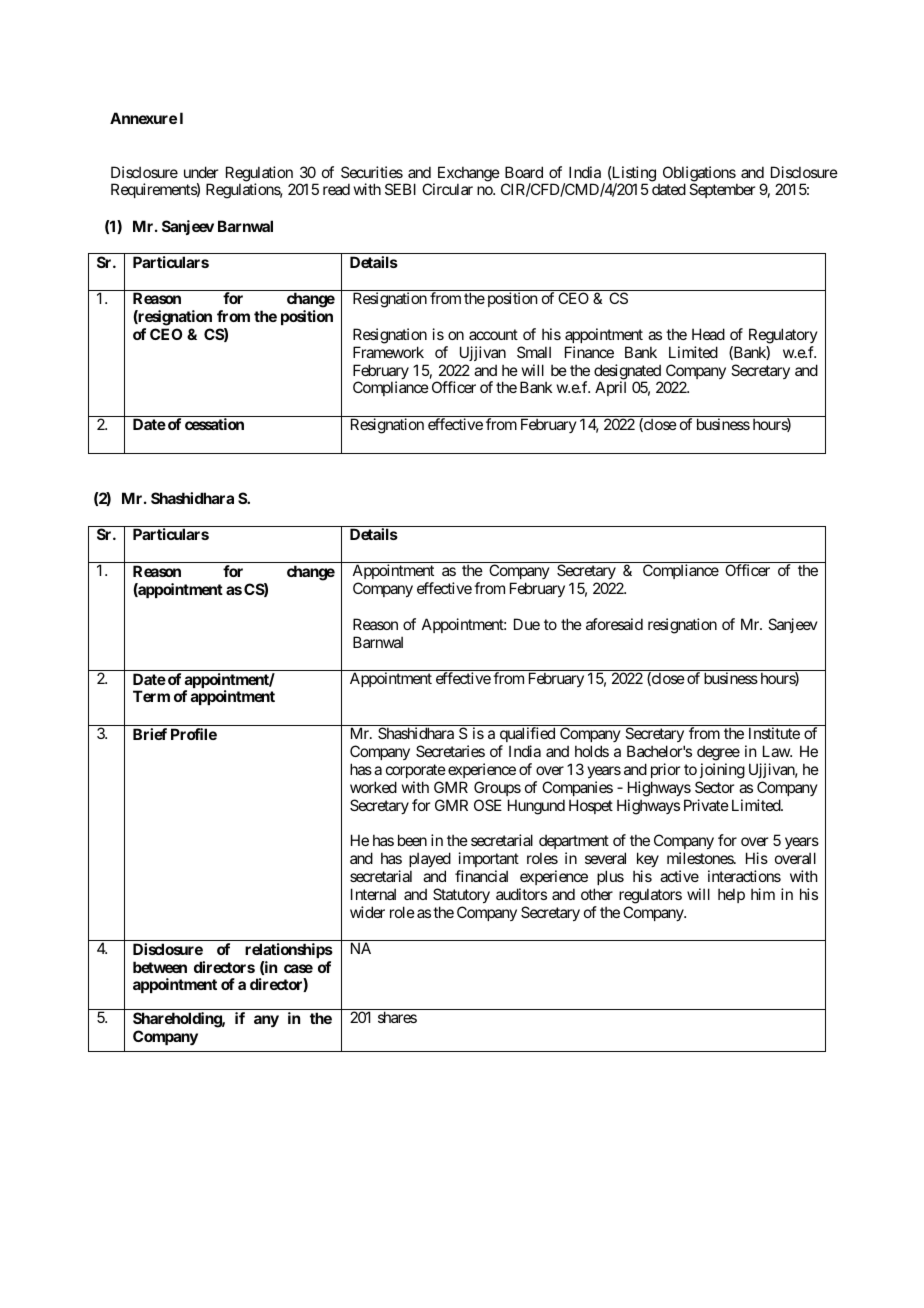 The width and height of the image is (924, 1308). What do you see at coordinates (718, 753) in the image?
I see `degree` at bounding box center [718, 753].
